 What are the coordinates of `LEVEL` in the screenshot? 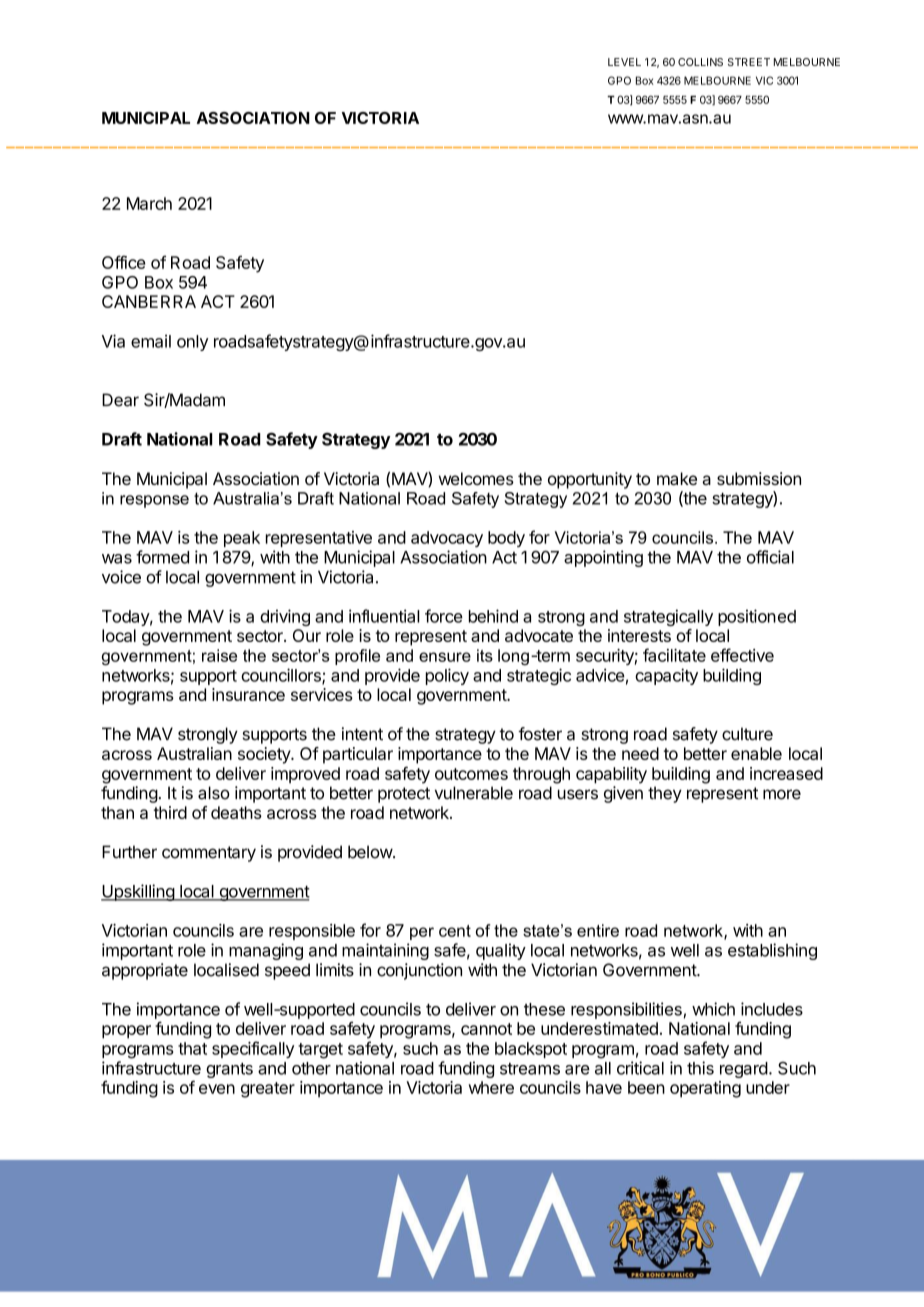 It's located at (624, 62).
